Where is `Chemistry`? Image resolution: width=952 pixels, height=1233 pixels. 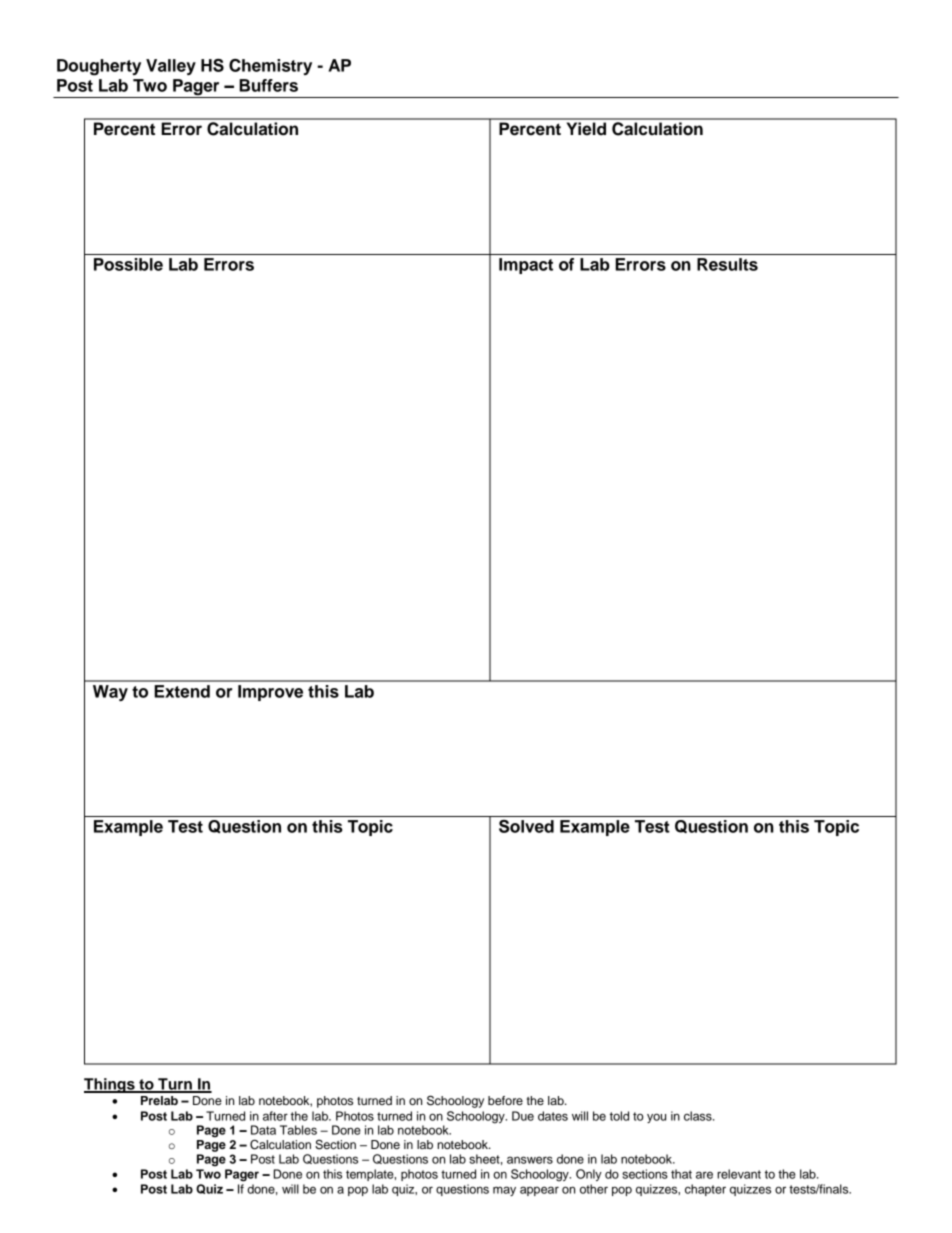 Chemistry is located at coordinates (270, 67).
